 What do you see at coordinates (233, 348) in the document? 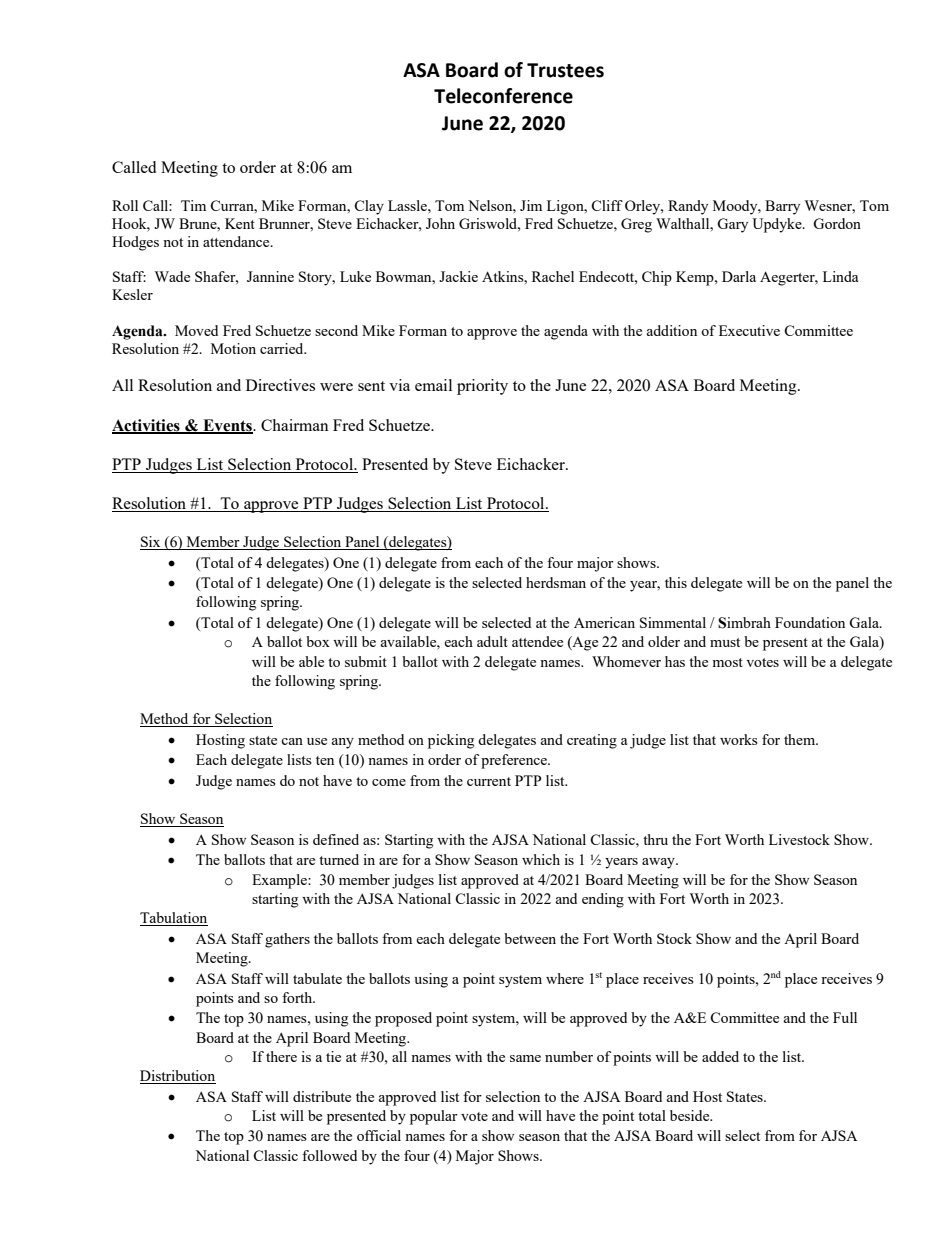
I see `Motion` at bounding box center [233, 348].
